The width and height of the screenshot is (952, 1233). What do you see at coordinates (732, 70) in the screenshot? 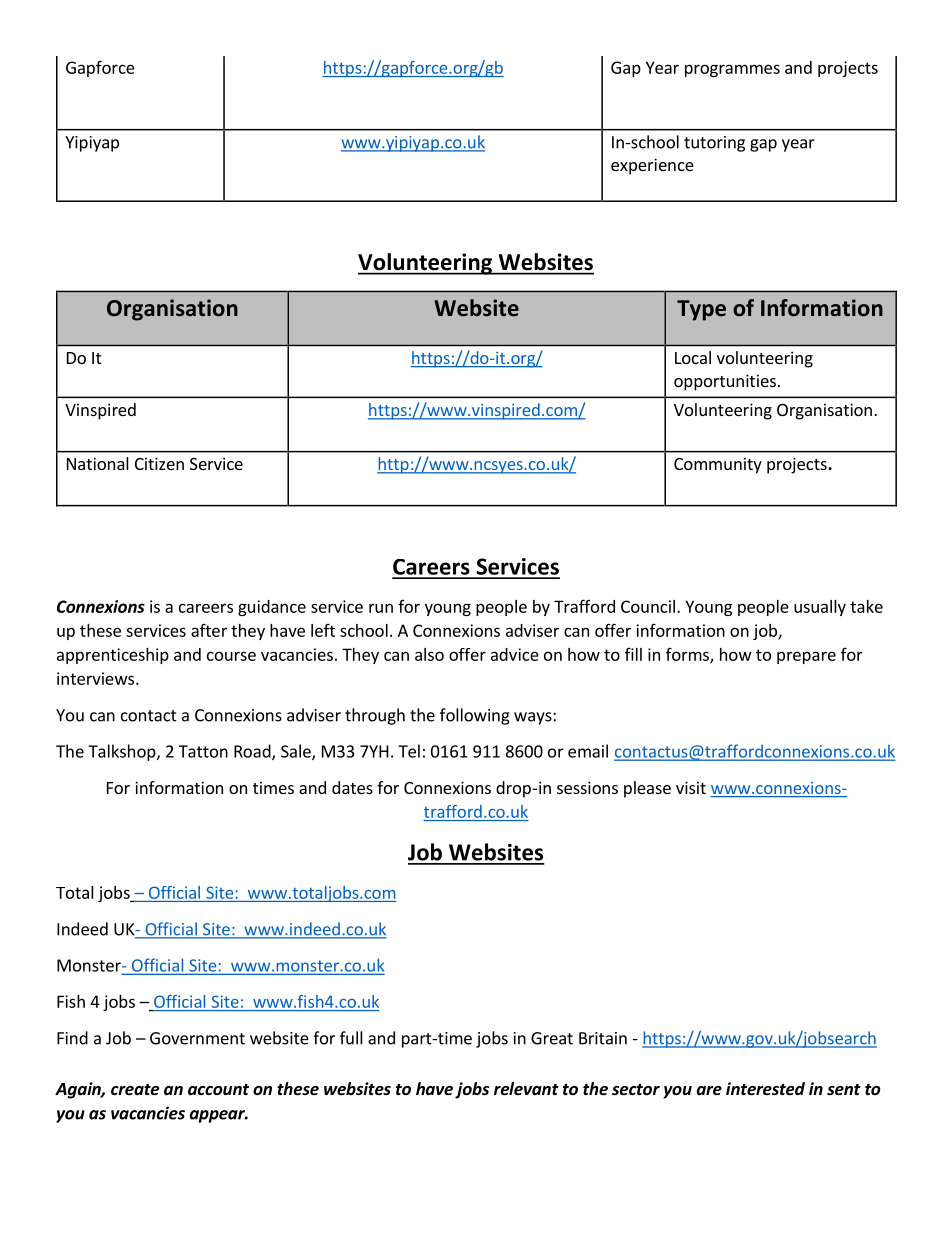
I see `programmes` at bounding box center [732, 70].
